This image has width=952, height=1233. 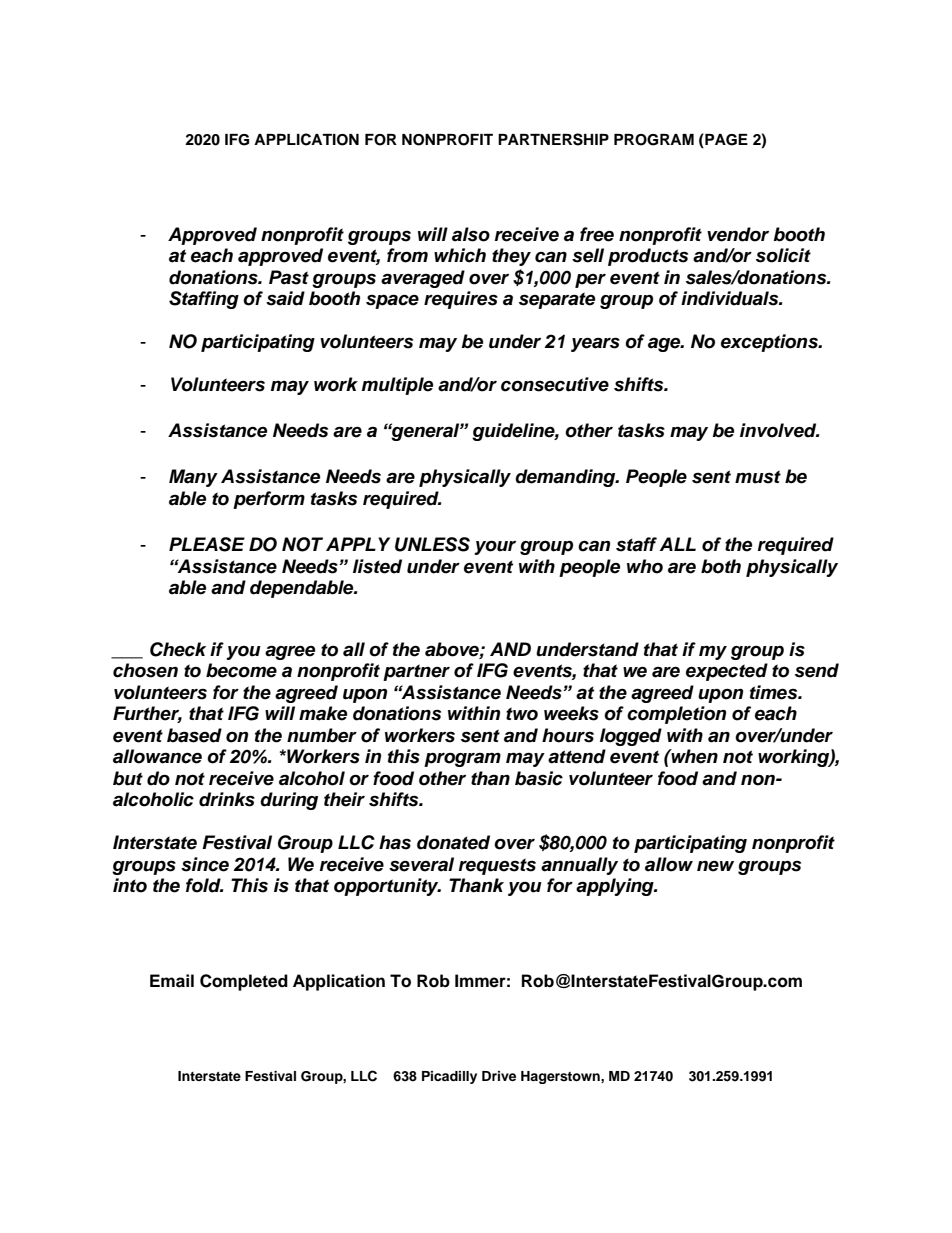 What do you see at coordinates (453, 842) in the image?
I see `donated` at bounding box center [453, 842].
